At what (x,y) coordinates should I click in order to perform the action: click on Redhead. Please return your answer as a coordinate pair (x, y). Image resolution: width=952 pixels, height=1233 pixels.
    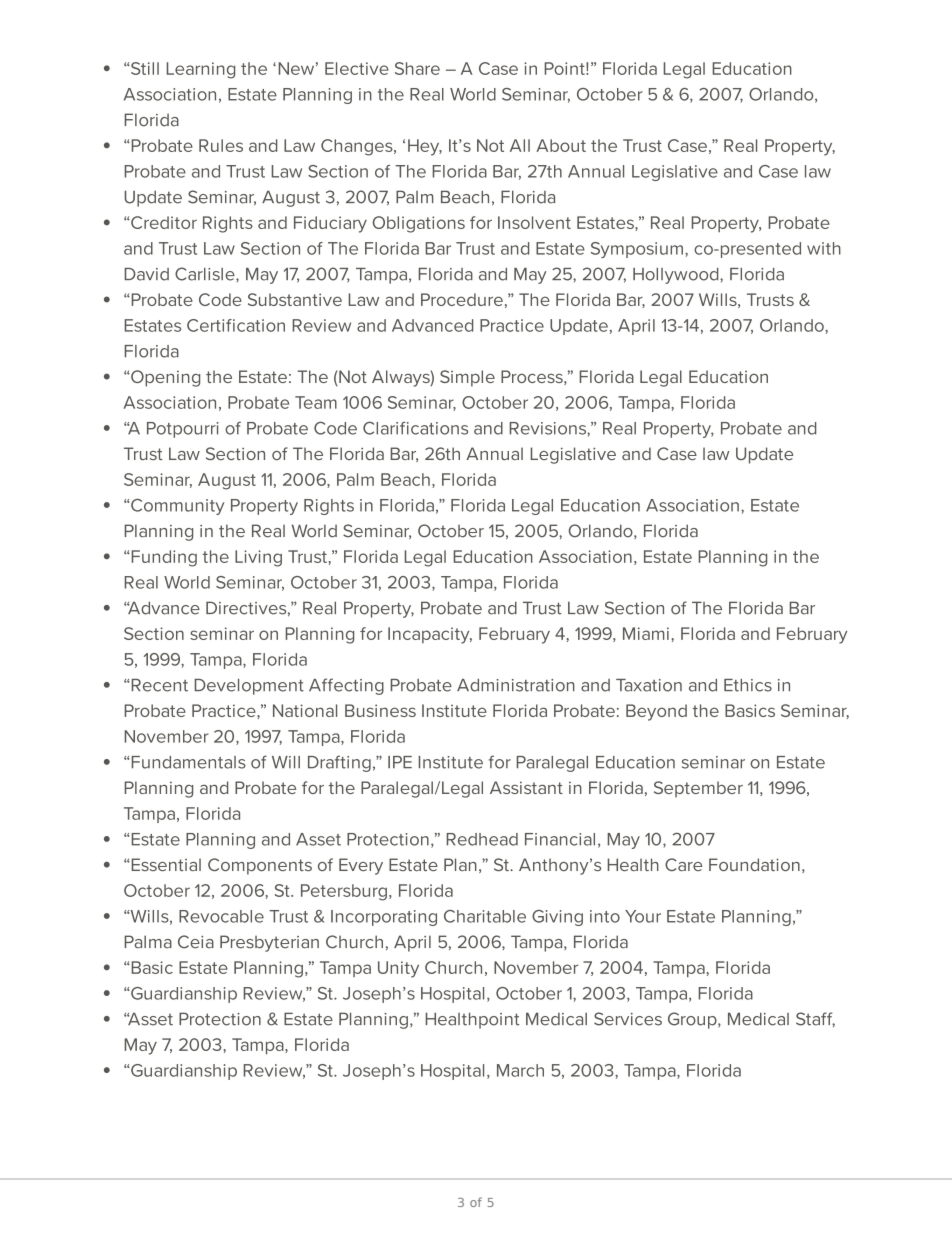
    Looking at the image, I should click on (482, 839).
